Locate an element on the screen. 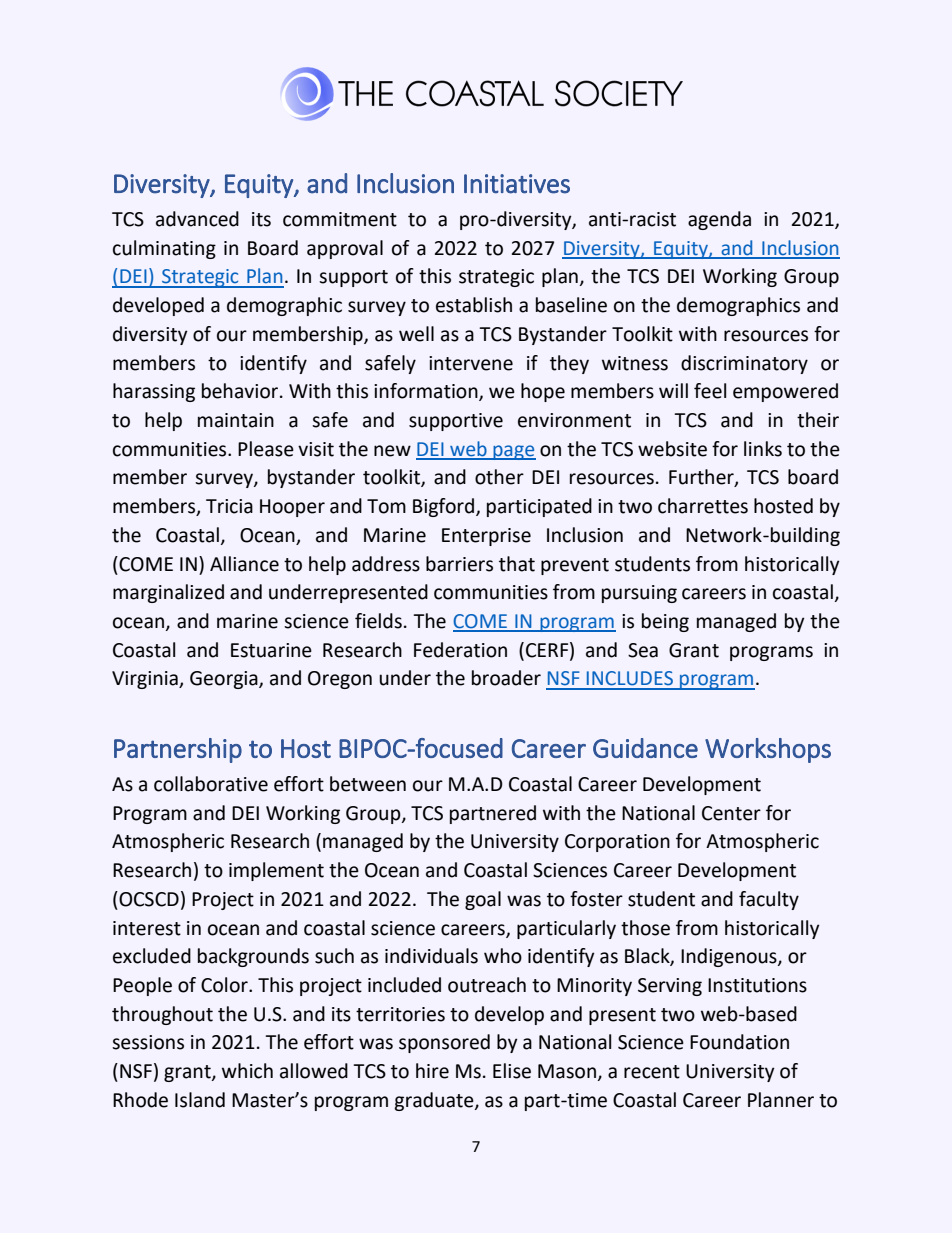 The width and height of the screenshot is (952, 1233). advanced is located at coordinates (197, 219).
